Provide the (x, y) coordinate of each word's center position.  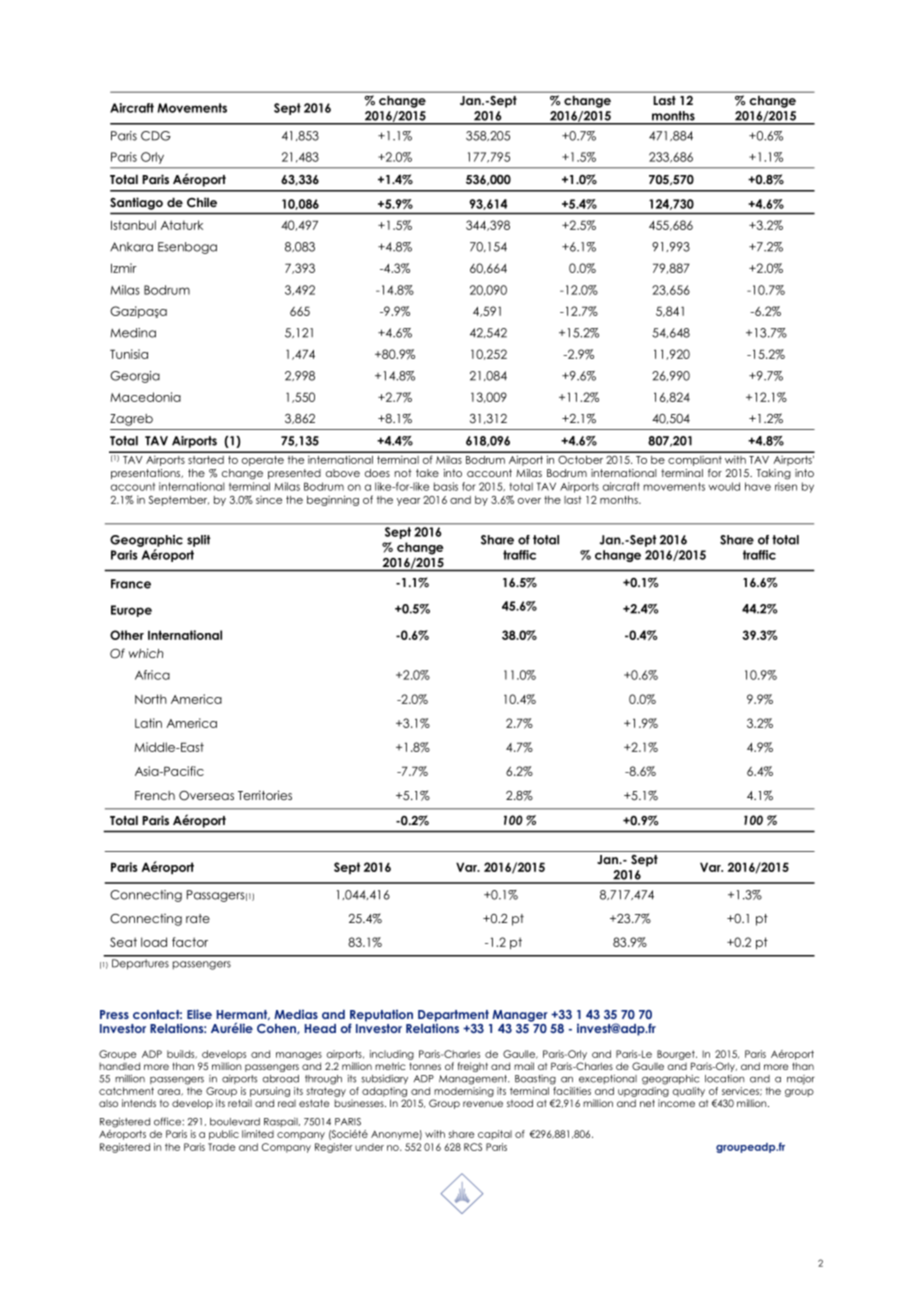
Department (453, 1016)
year (408, 502)
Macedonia (145, 397)
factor (190, 942)
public (224, 1135)
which (146, 653)
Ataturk (181, 225)
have (758, 486)
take (427, 473)
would (724, 486)
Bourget (677, 1055)
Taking (773, 474)
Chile (202, 202)
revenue (483, 1104)
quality (689, 1092)
